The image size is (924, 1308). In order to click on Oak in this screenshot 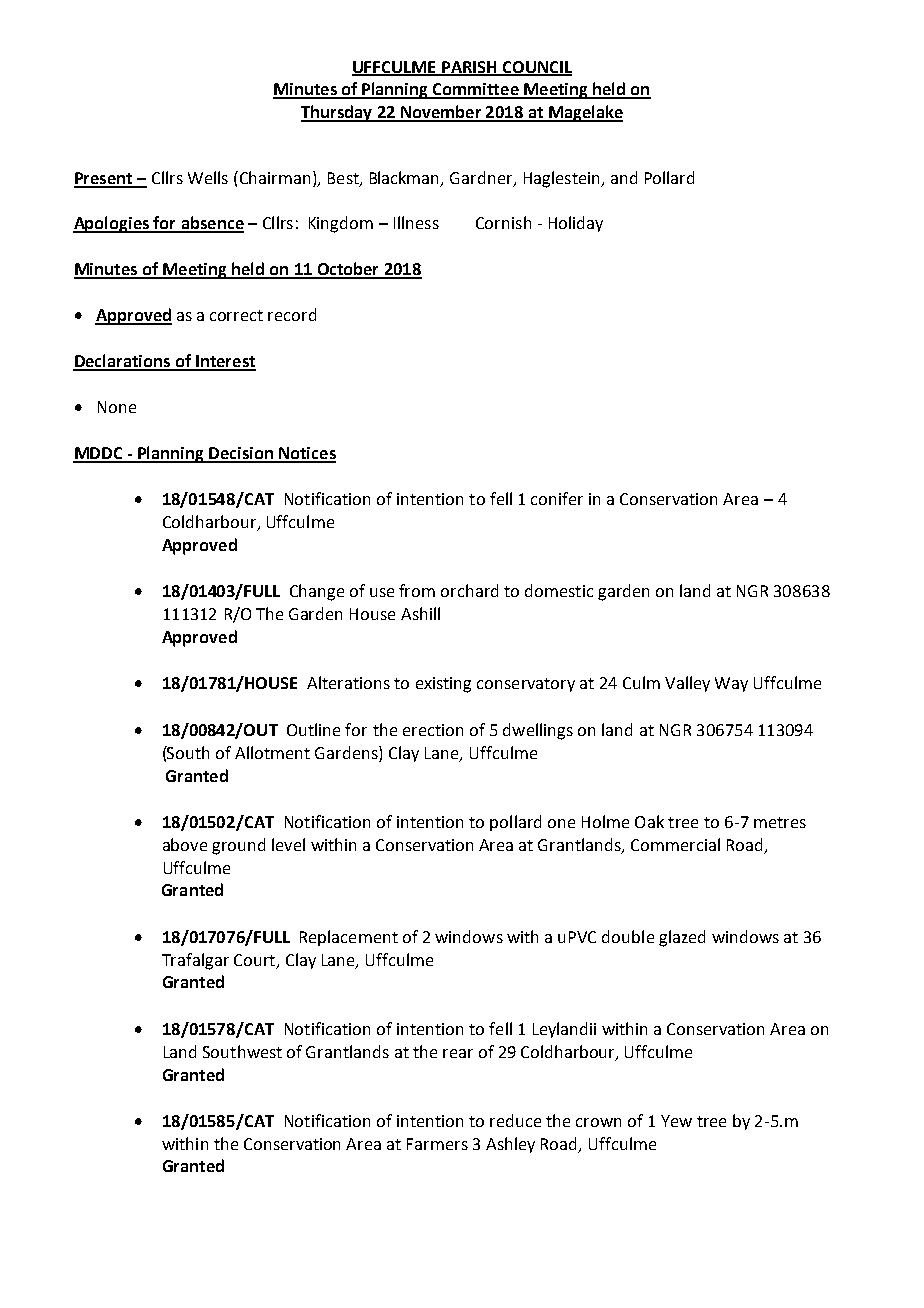, I will do `click(649, 821)`.
